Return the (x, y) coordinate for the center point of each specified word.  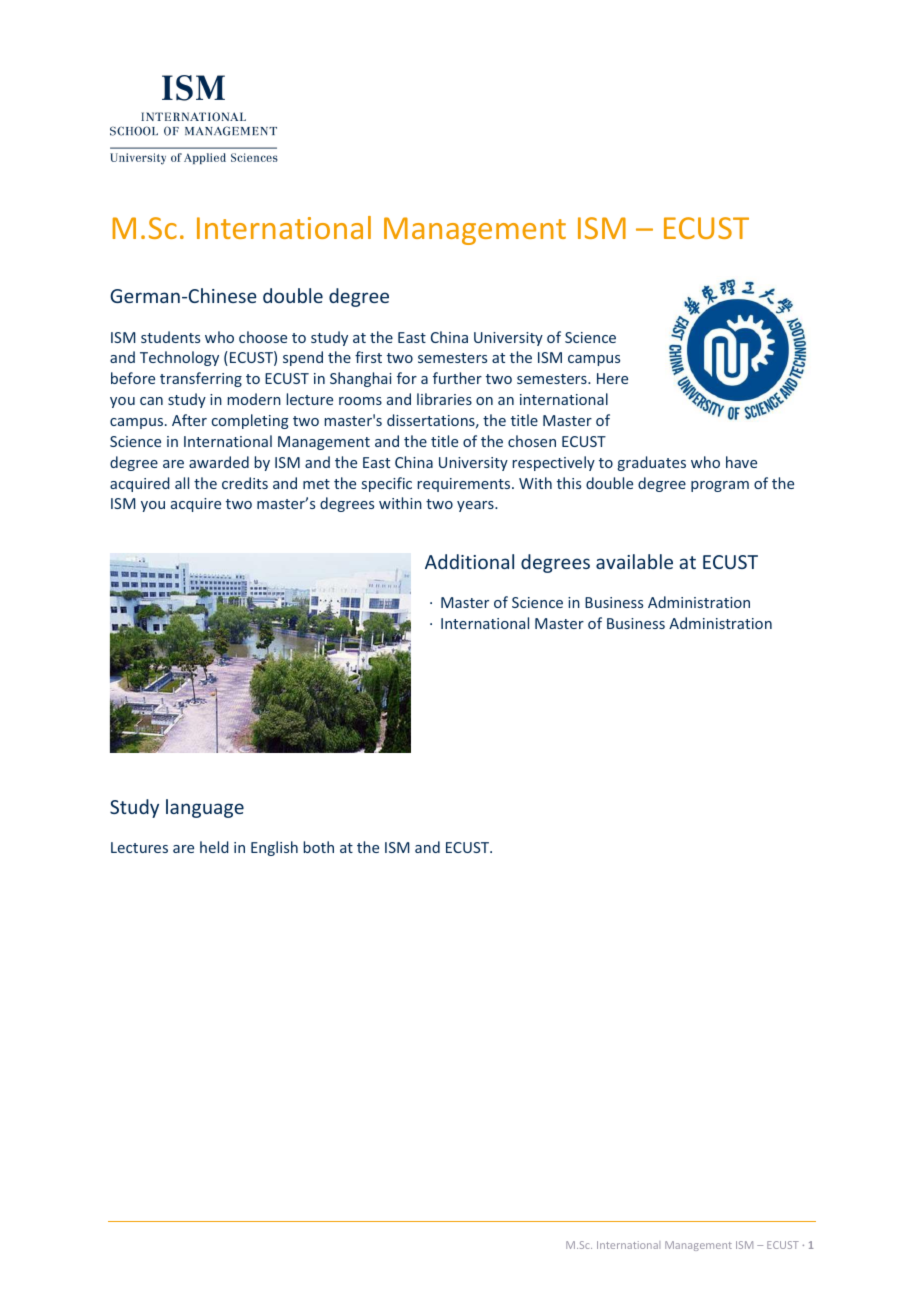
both (319, 847)
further (457, 378)
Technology (179, 358)
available (634, 561)
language (205, 808)
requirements (465, 485)
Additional (469, 561)
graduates (652, 463)
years (476, 506)
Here (612, 378)
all (182, 483)
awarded (219, 462)
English (274, 848)
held (214, 847)
